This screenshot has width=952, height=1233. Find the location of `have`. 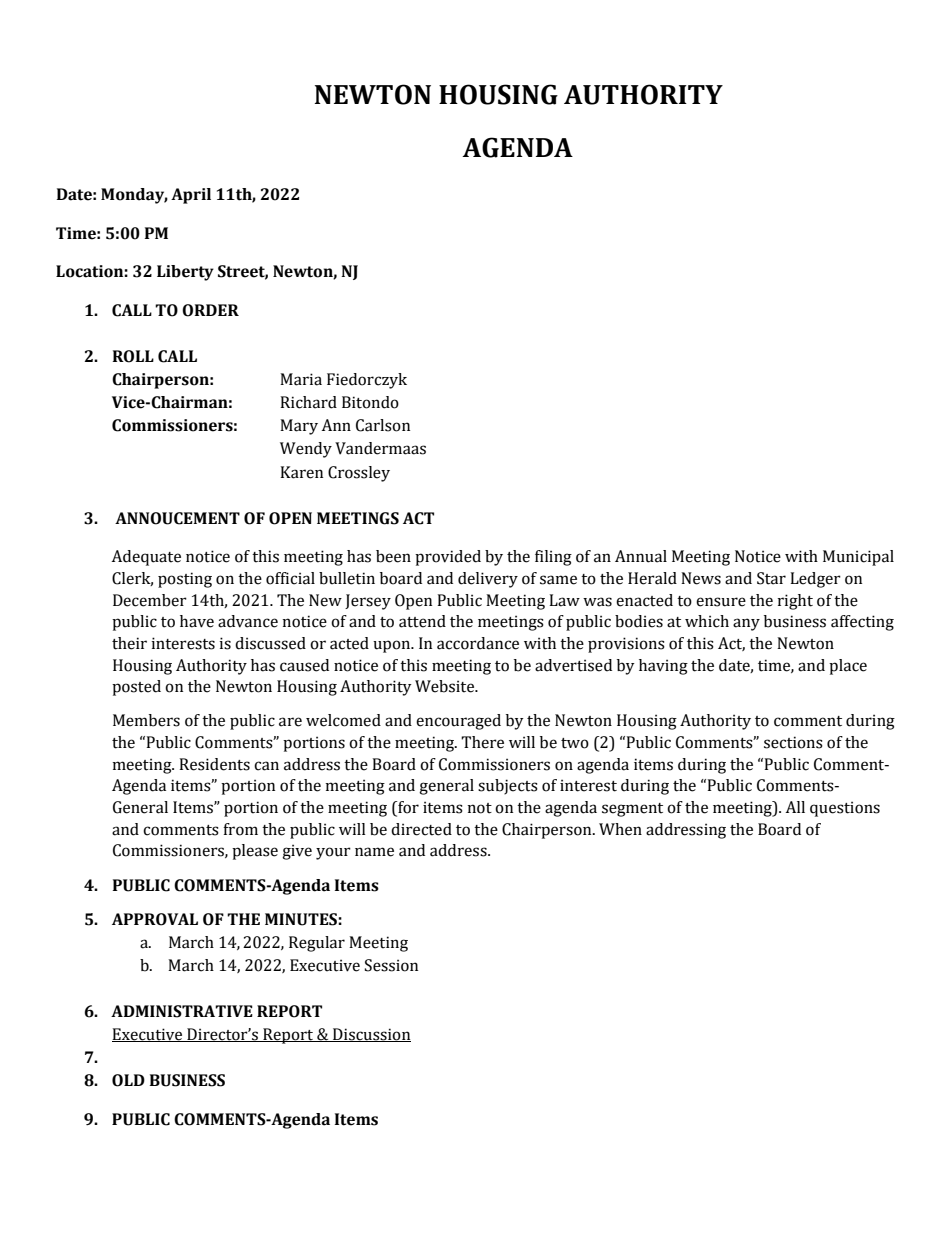

have is located at coordinates (197, 621).
